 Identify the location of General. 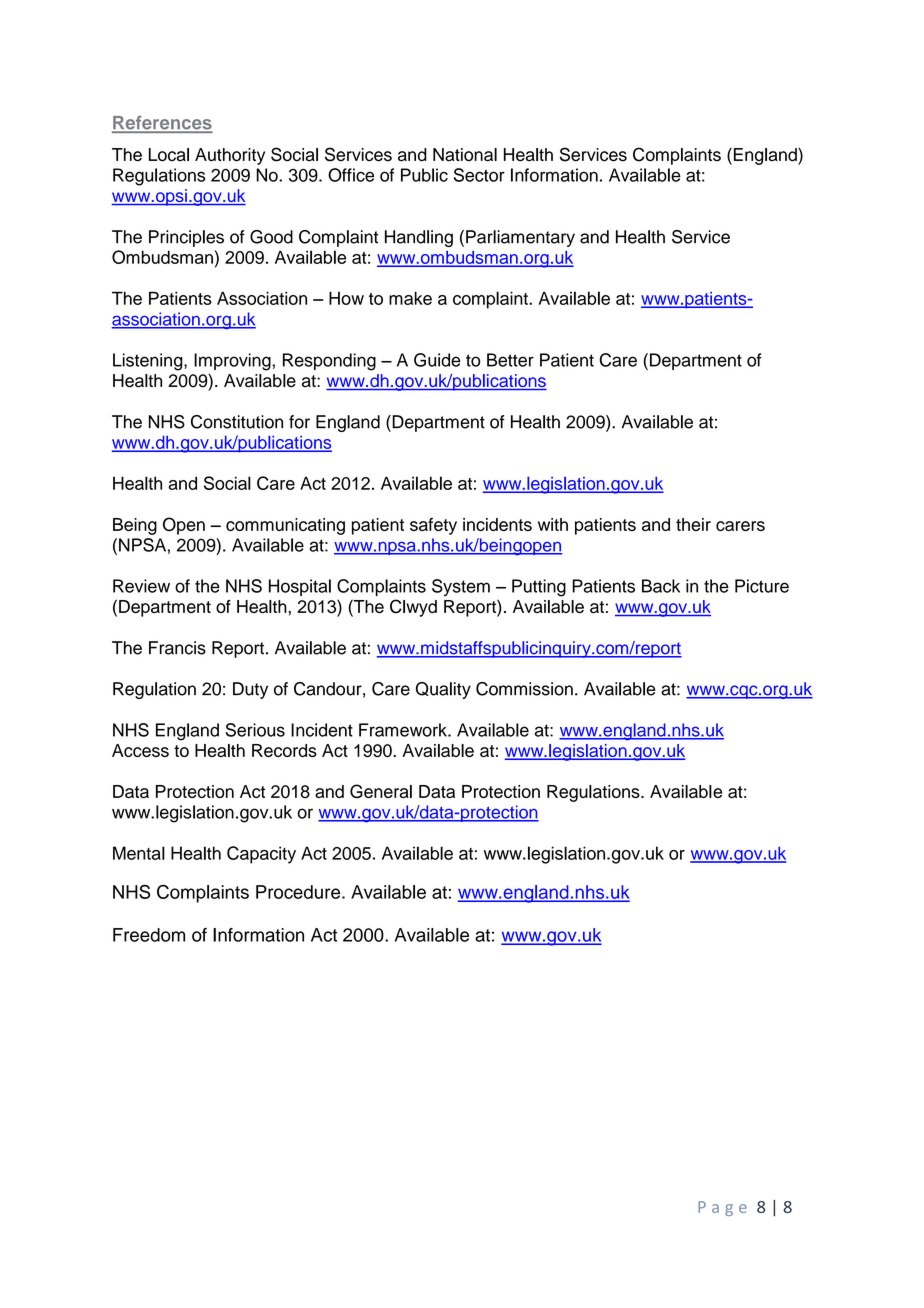
(381, 791).
